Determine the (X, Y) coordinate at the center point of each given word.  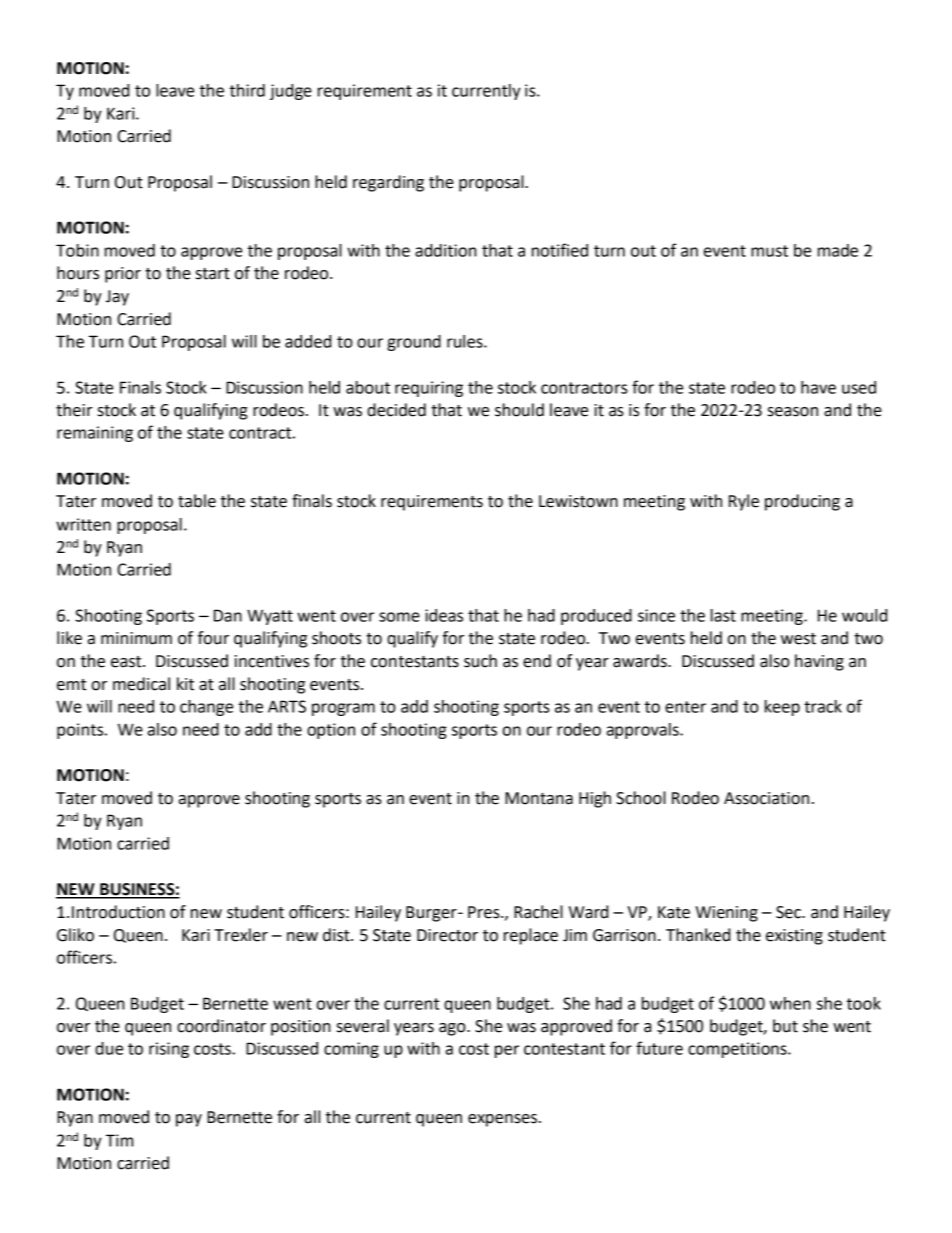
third (247, 90)
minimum (136, 638)
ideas (444, 615)
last (723, 615)
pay (189, 1120)
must (769, 251)
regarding (388, 183)
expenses (504, 1120)
